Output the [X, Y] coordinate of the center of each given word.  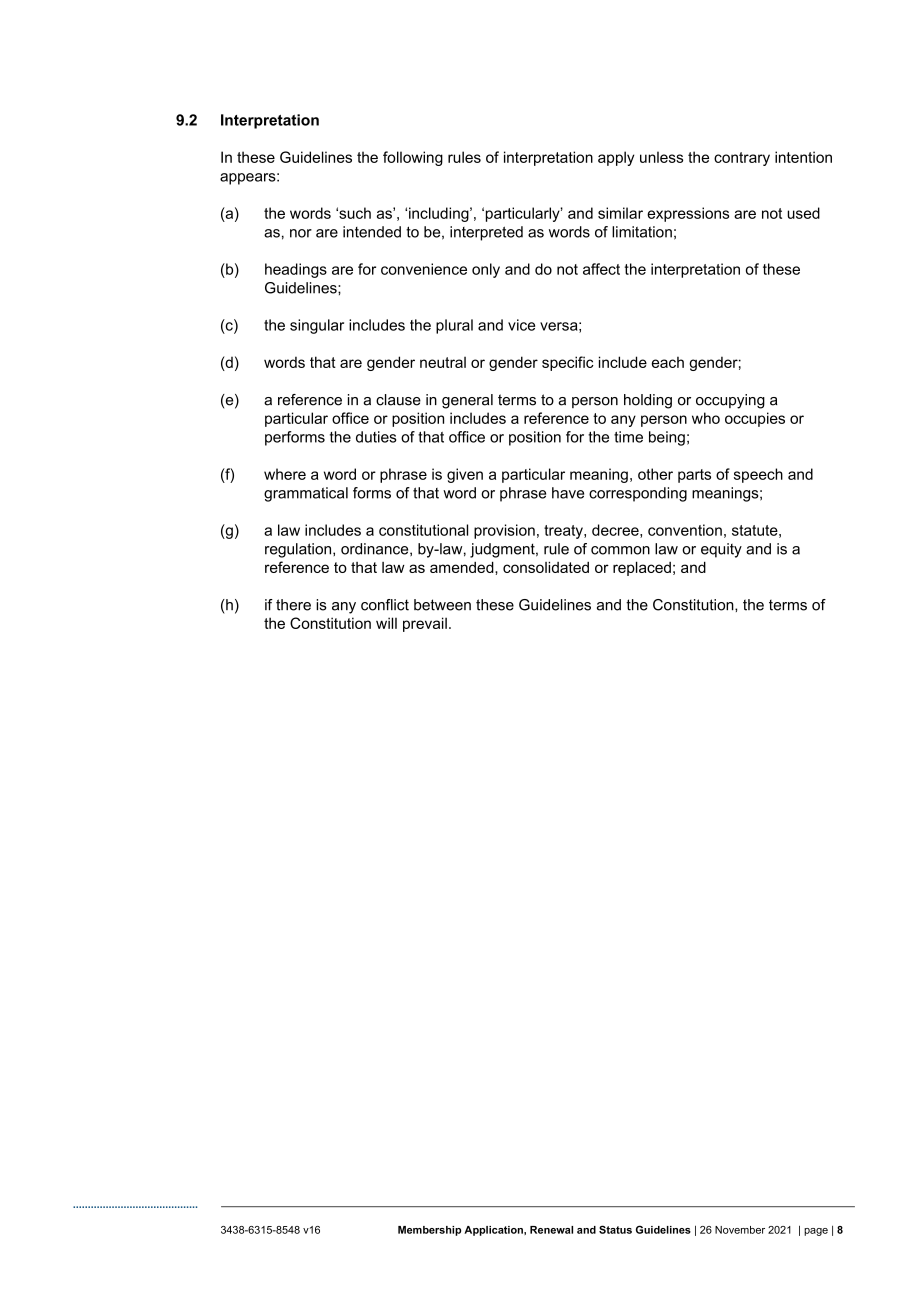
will [386, 623]
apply [616, 158]
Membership [429, 1231]
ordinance [376, 549]
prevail [425, 624]
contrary [742, 159]
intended [372, 232]
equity [721, 550]
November [740, 1230]
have [568, 493]
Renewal [551, 1230]
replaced [642, 568]
